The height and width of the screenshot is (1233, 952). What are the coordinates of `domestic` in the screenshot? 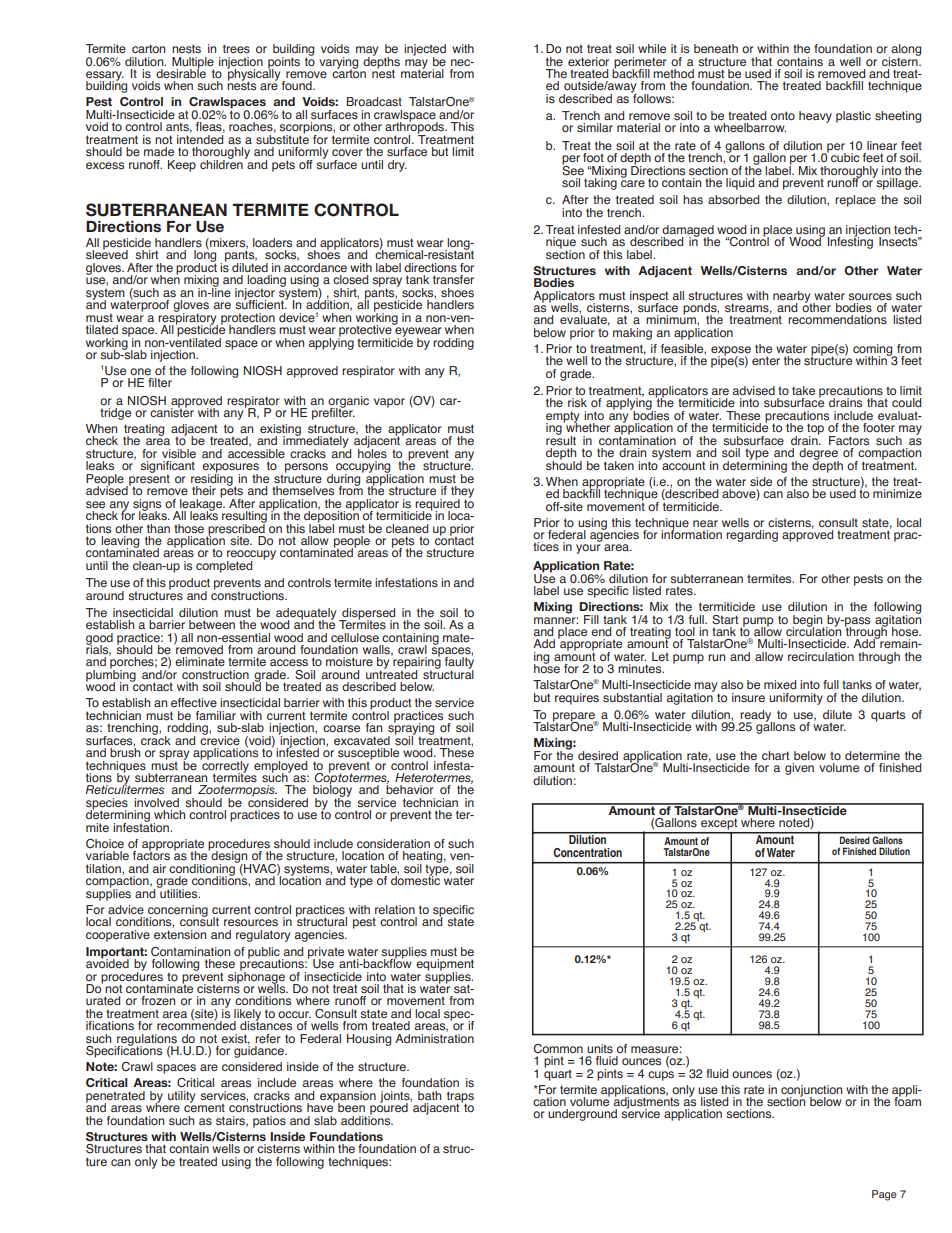 It's located at (415, 880).
